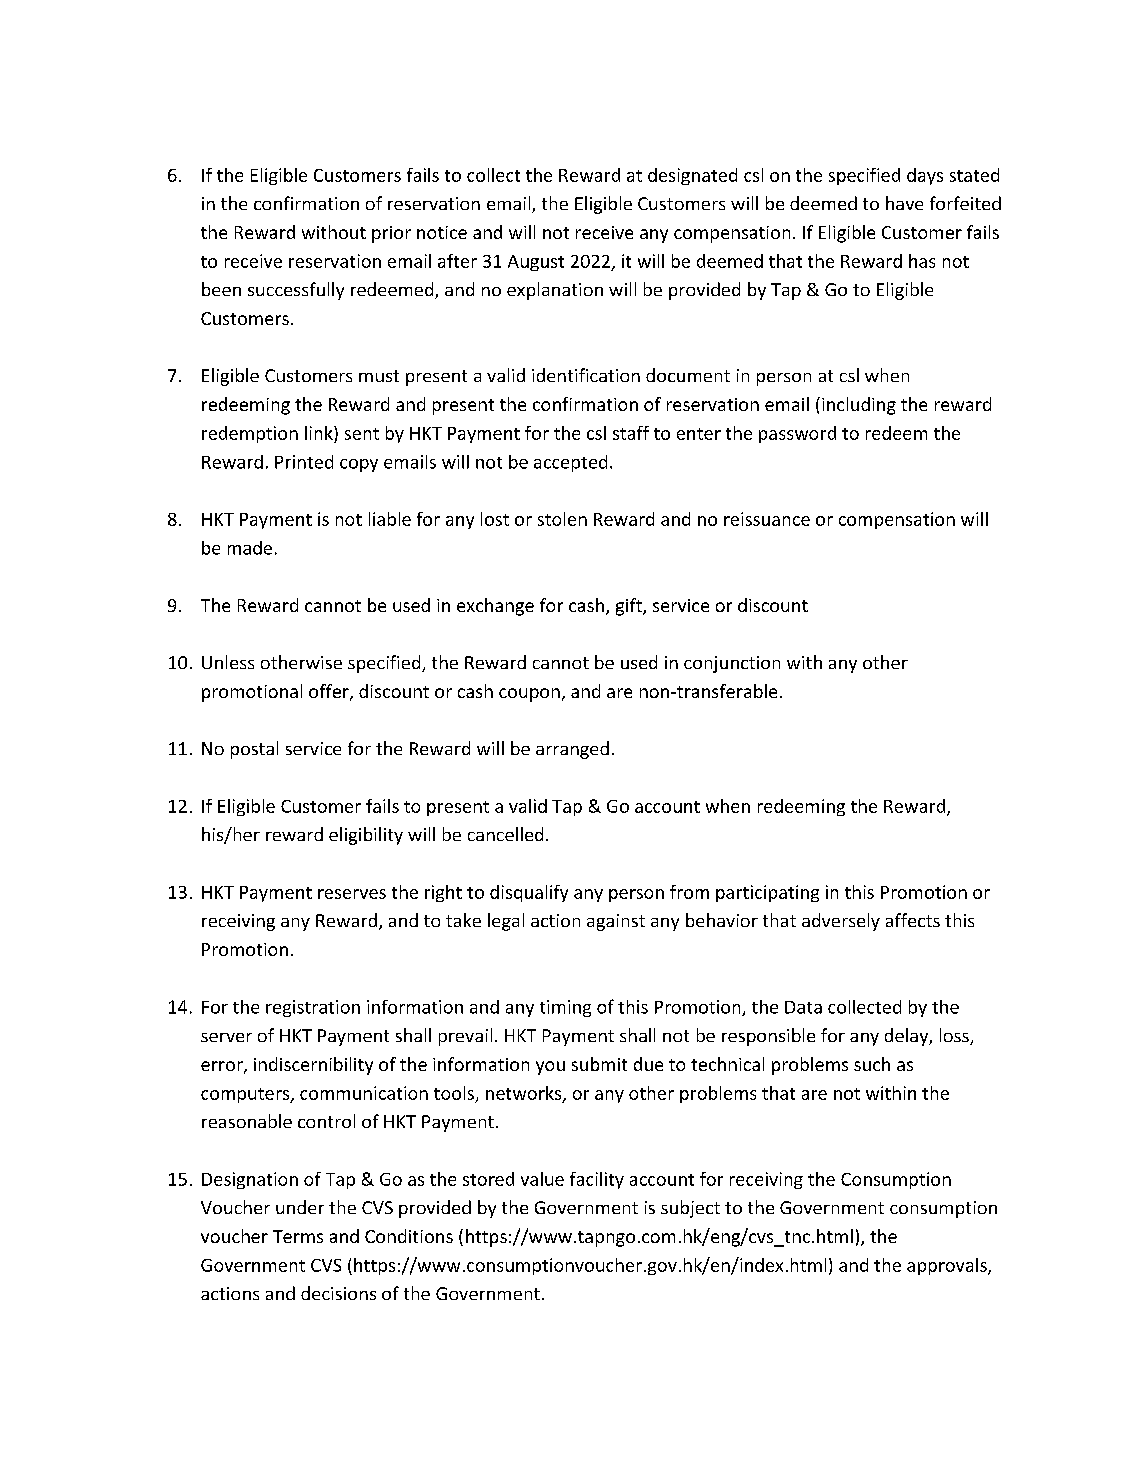  I want to click on arranged, so click(572, 750).
